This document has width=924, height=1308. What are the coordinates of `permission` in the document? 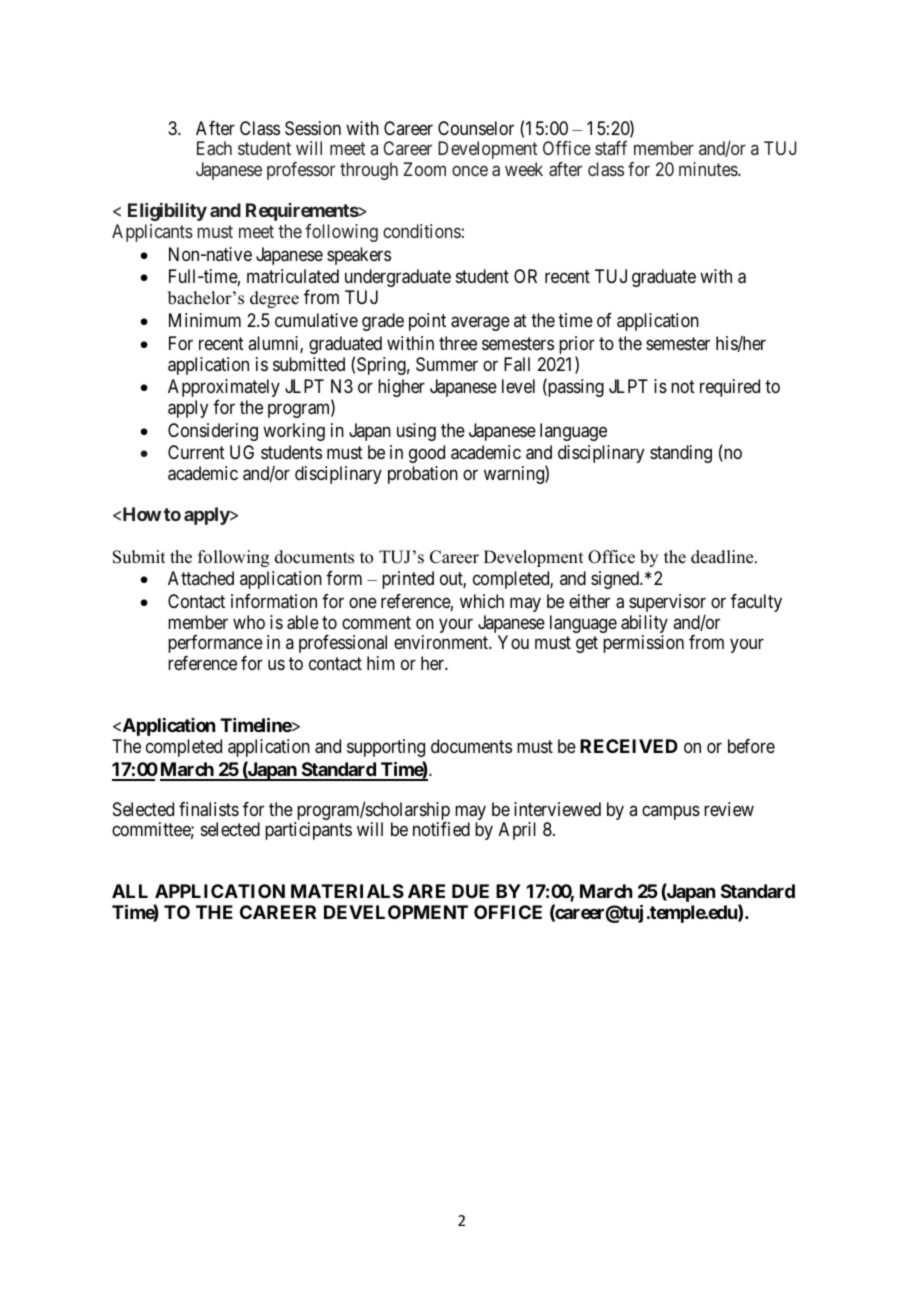 It's located at (643, 644).
